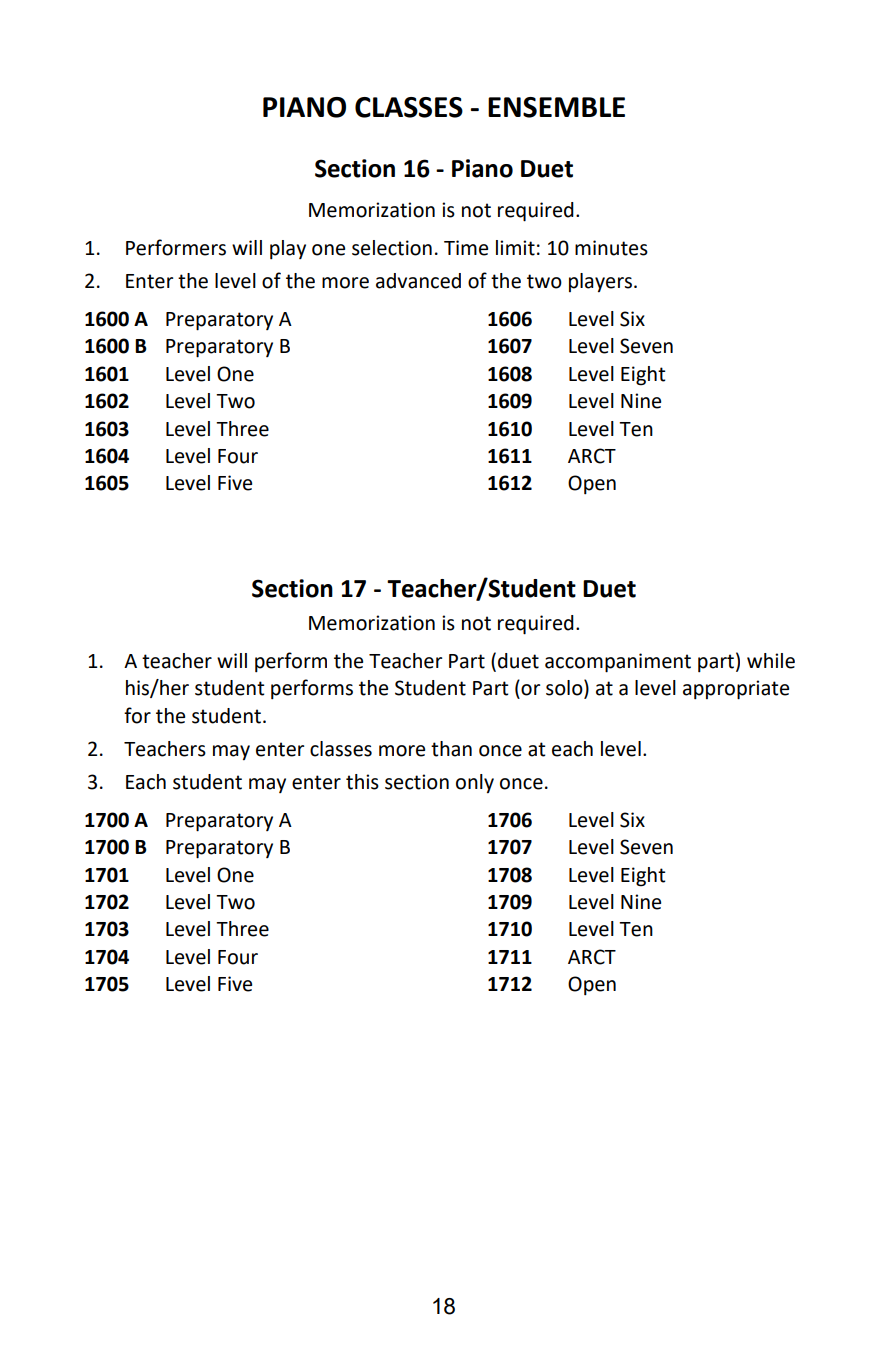 The width and height of the image is (887, 1372). What do you see at coordinates (771, 661) in the image?
I see `while` at bounding box center [771, 661].
